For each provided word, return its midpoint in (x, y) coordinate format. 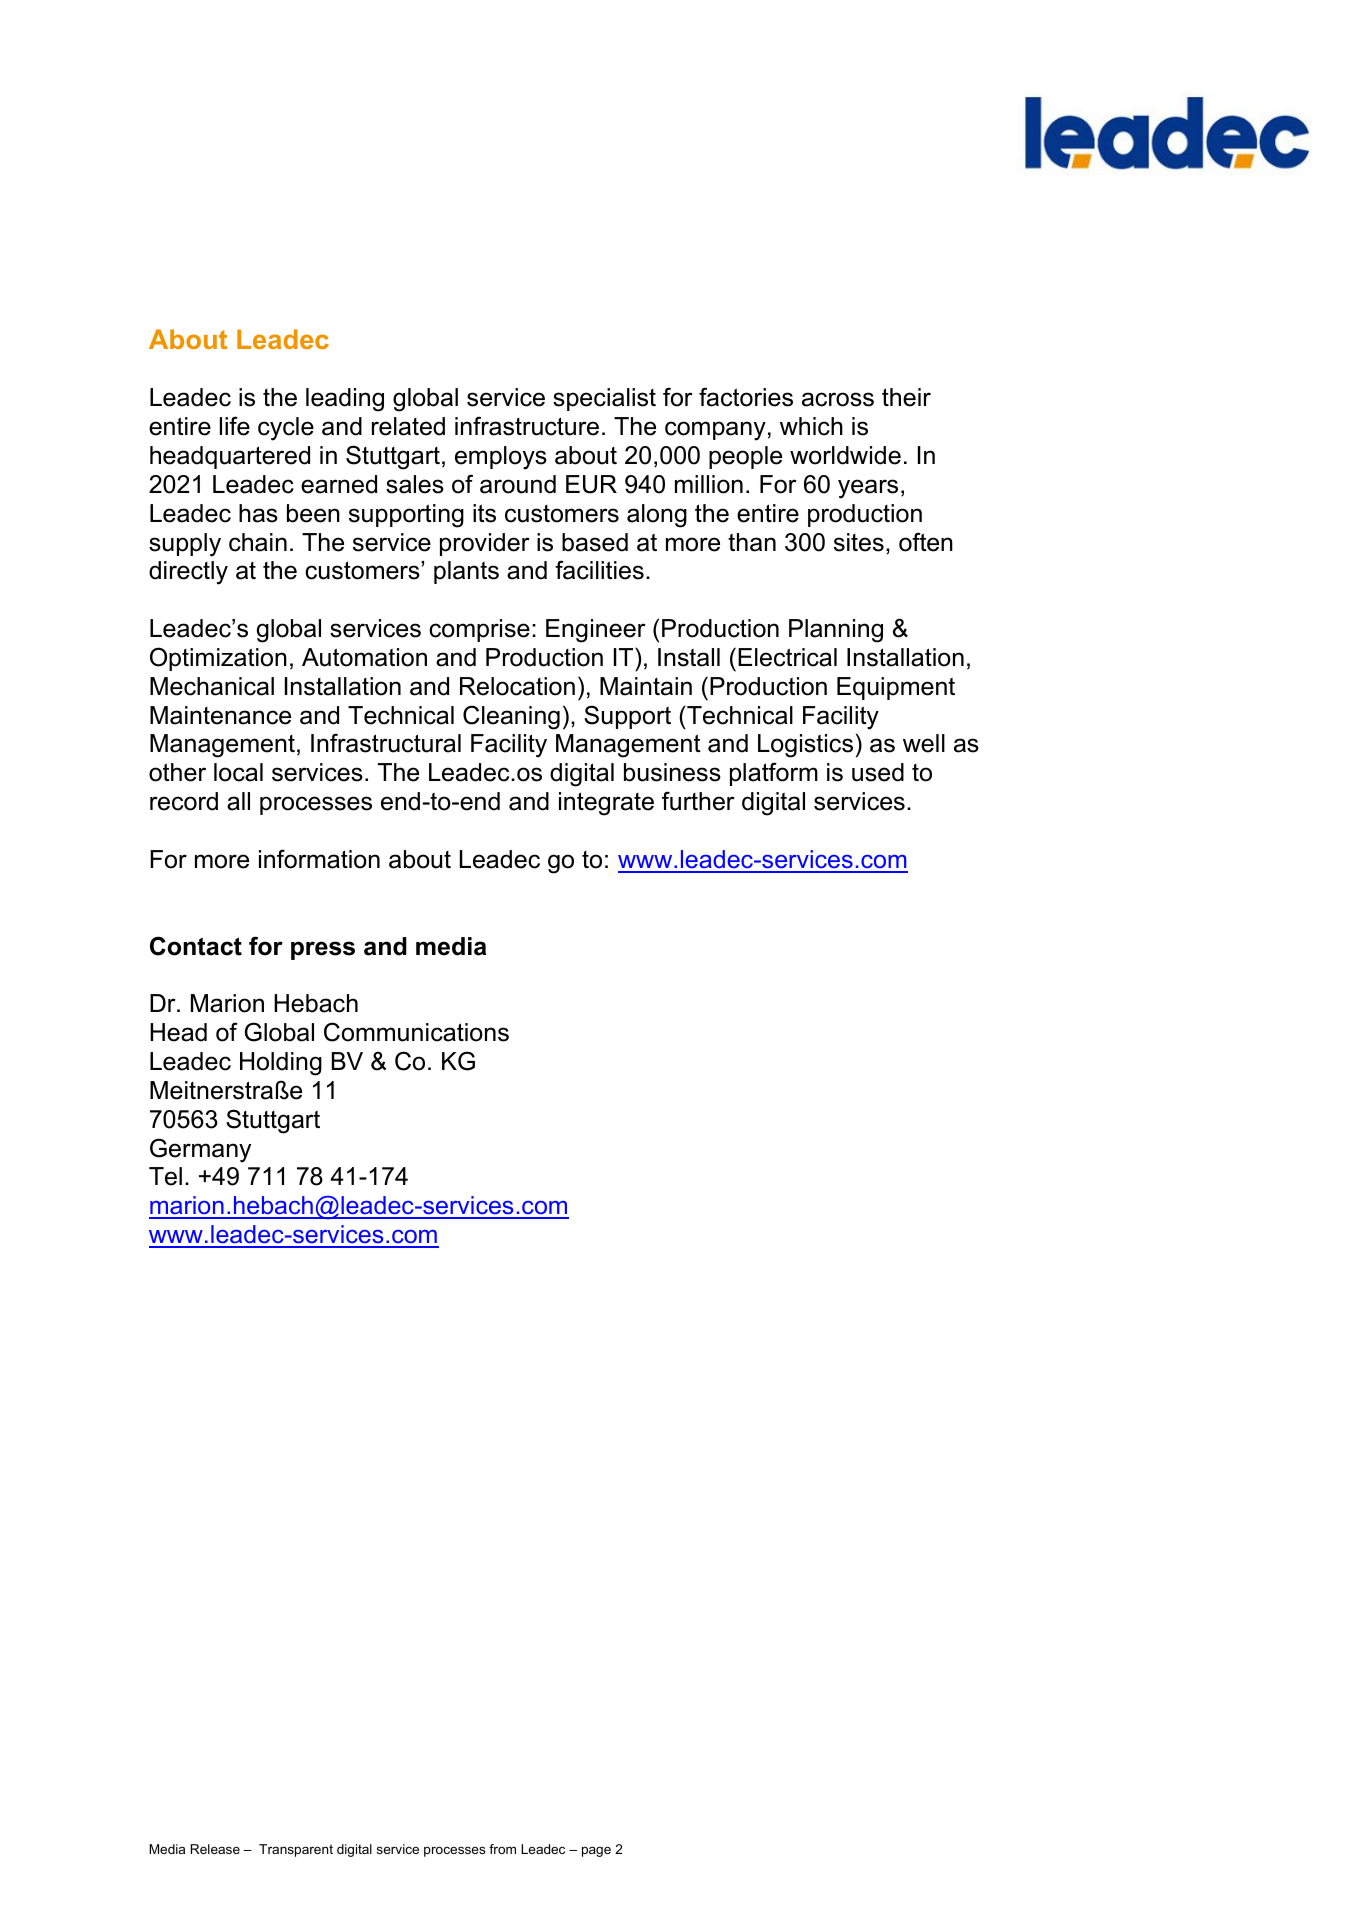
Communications (416, 1032)
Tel (165, 1176)
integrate (606, 804)
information (319, 859)
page (596, 1851)
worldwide (845, 455)
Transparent (296, 1850)
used (878, 772)
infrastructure (527, 426)
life (235, 426)
